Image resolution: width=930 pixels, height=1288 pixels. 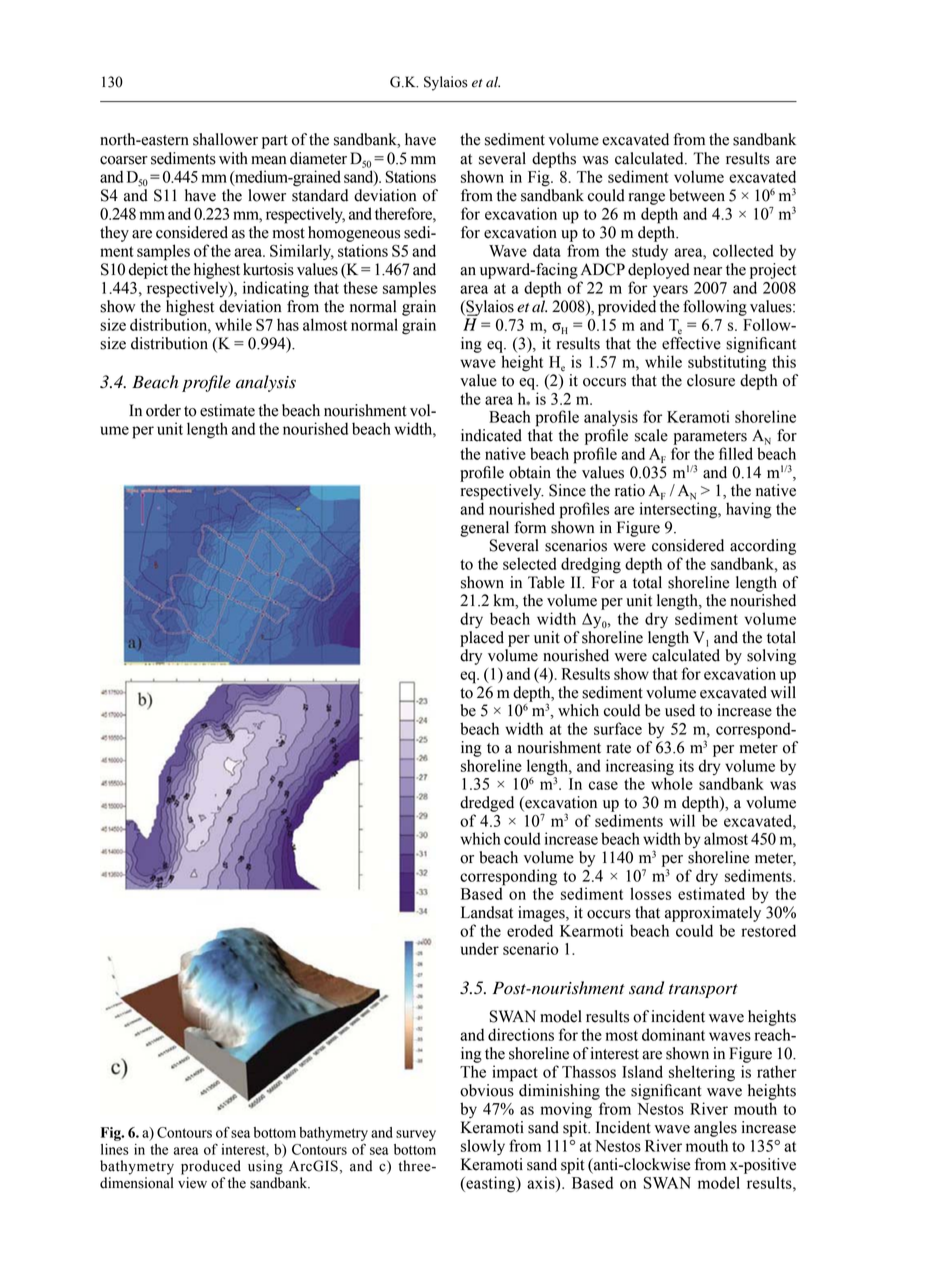 I want to click on homogeneous, so click(x=354, y=234).
